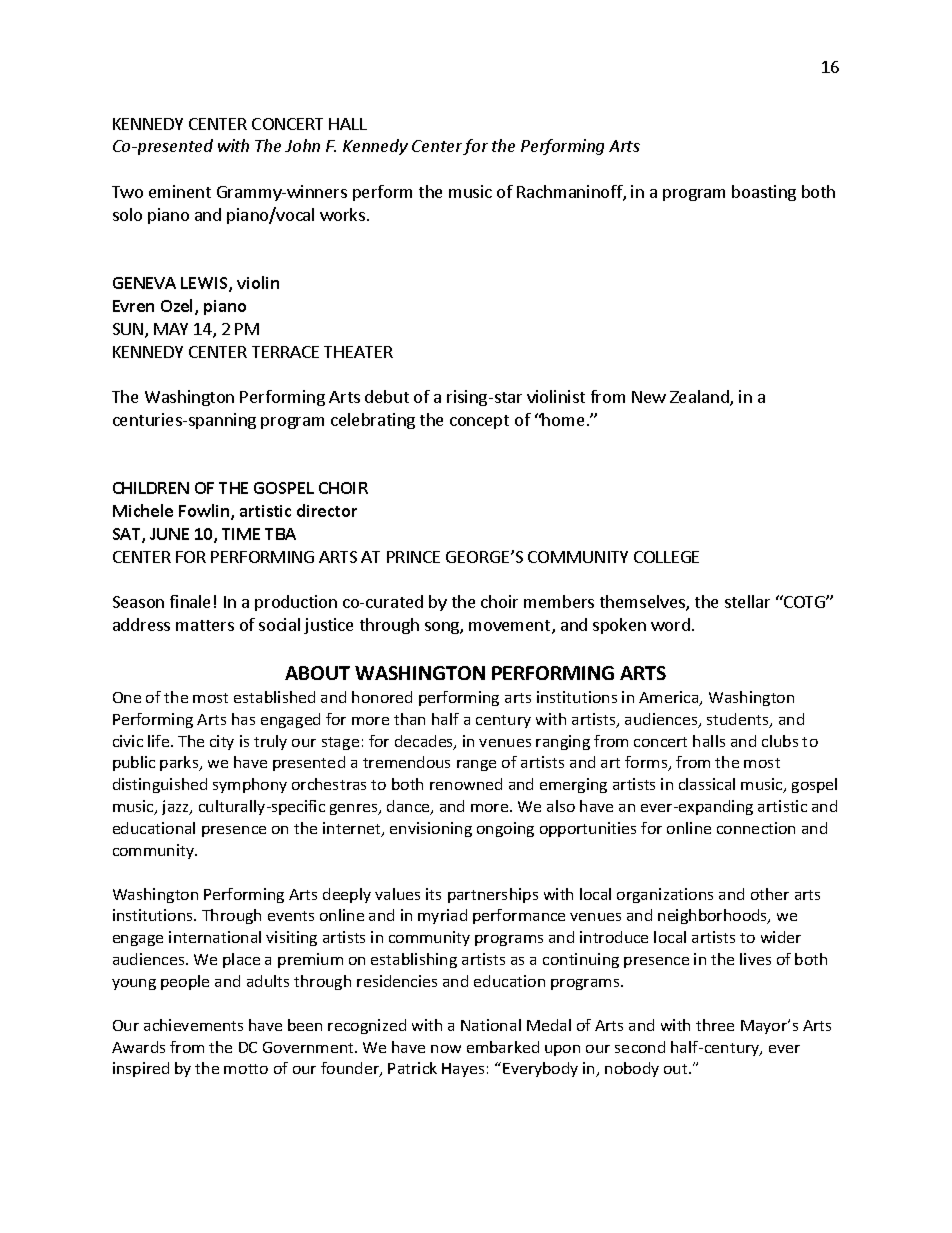 The width and height of the document is (952, 1233). What do you see at coordinates (193, 1025) in the document?
I see `achievements` at bounding box center [193, 1025].
